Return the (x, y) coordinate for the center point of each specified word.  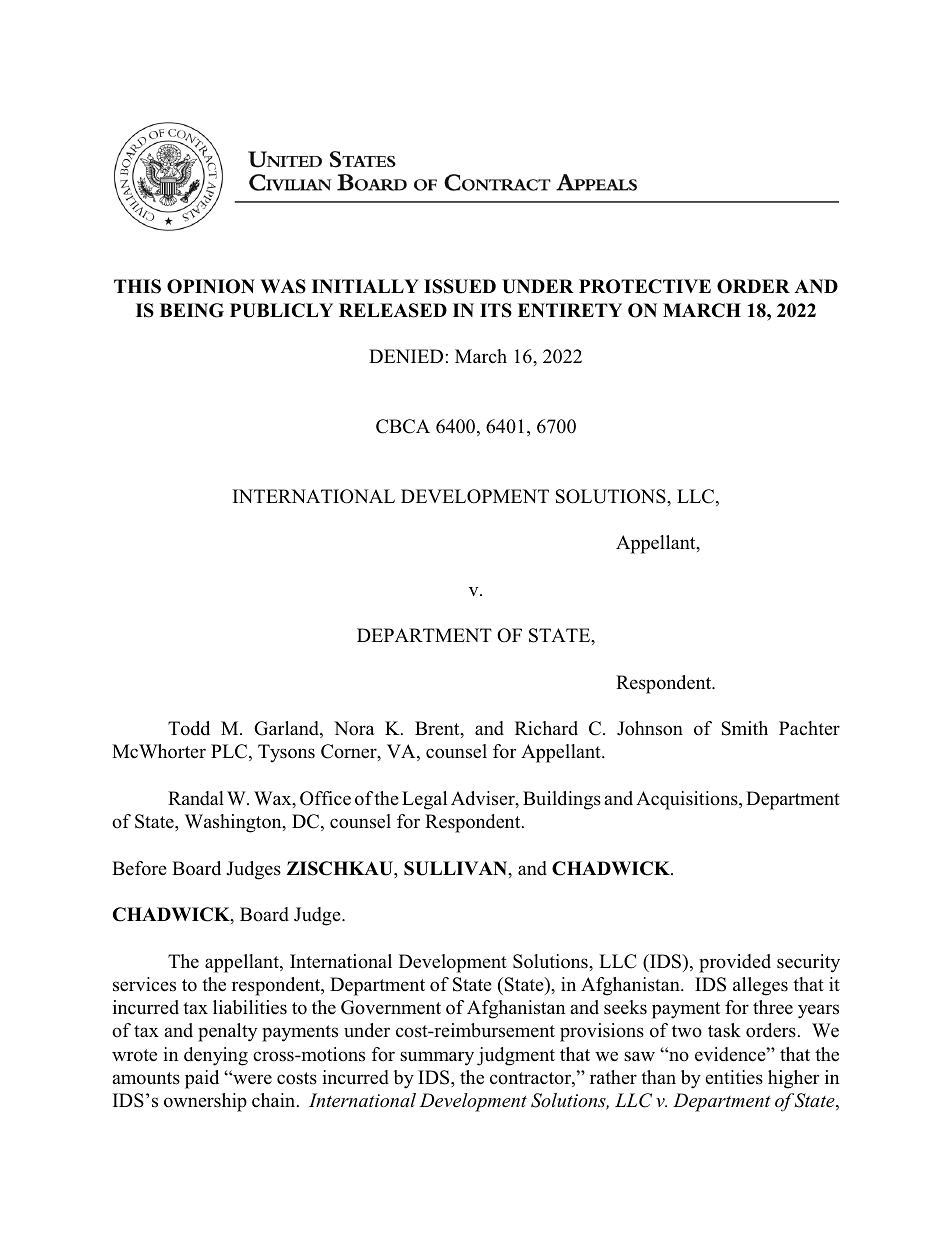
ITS (496, 310)
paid (202, 1079)
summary (437, 1058)
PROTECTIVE (645, 286)
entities (734, 1077)
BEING (192, 310)
